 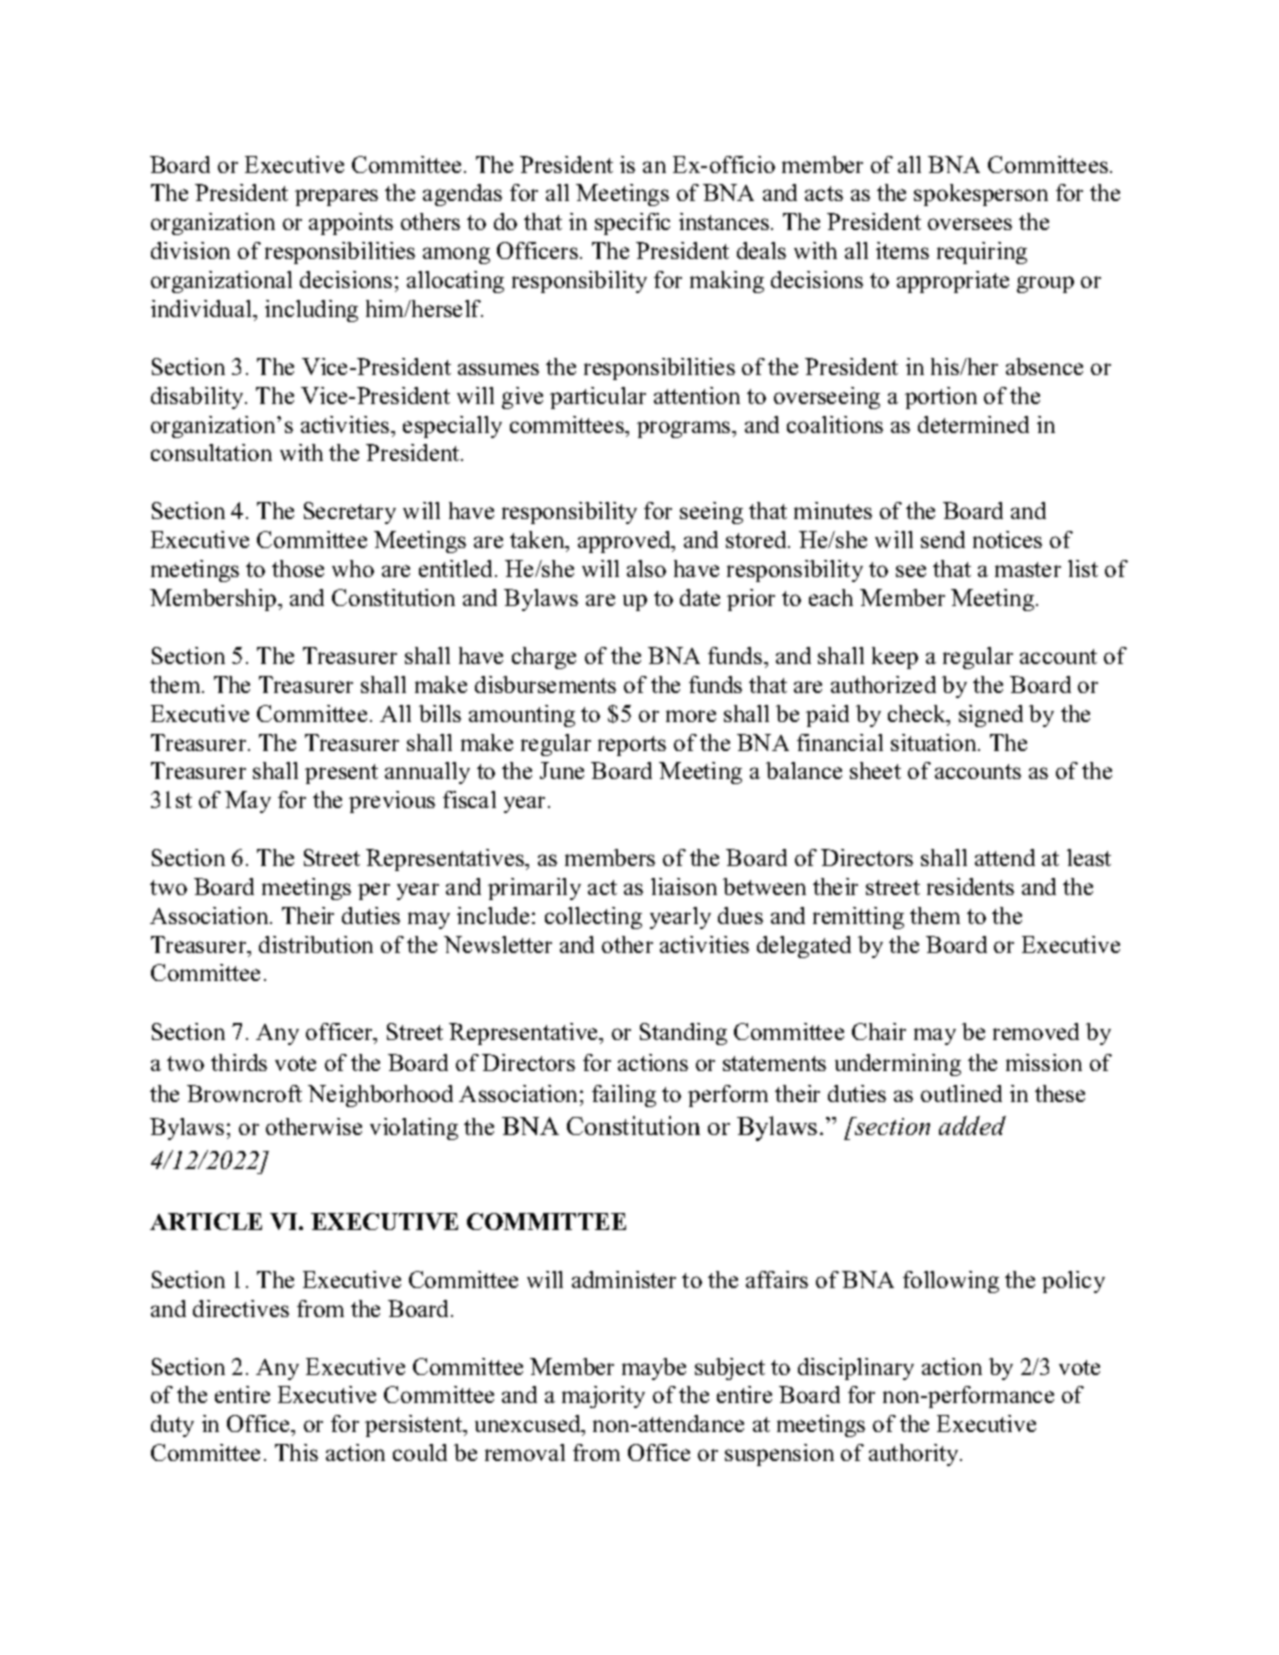 What do you see at coordinates (603, 1397) in the document?
I see `majority` at bounding box center [603, 1397].
